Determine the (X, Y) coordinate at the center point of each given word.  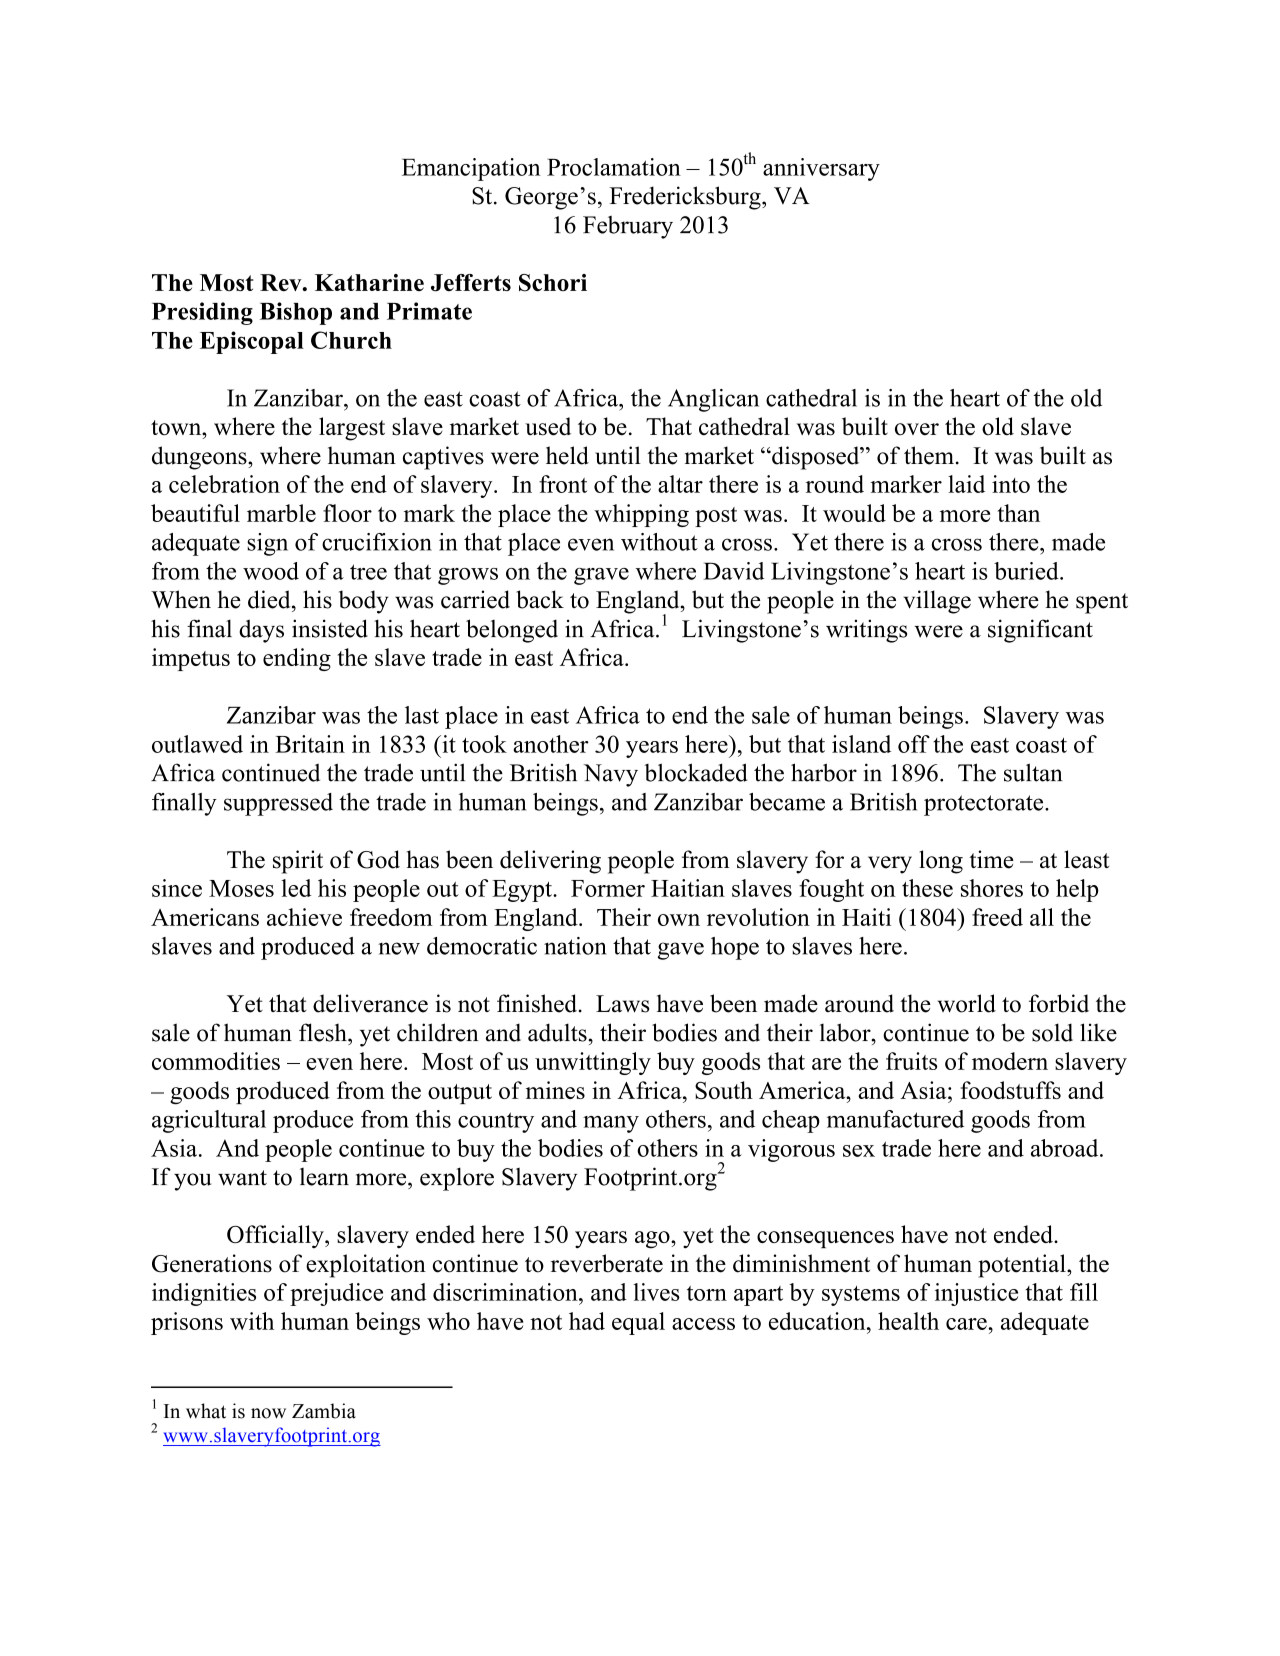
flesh (324, 1032)
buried (1027, 571)
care (967, 1324)
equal (638, 1323)
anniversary (821, 169)
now (268, 1413)
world (967, 1003)
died (270, 599)
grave (601, 576)
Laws (622, 1004)
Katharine (369, 282)
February (628, 227)
